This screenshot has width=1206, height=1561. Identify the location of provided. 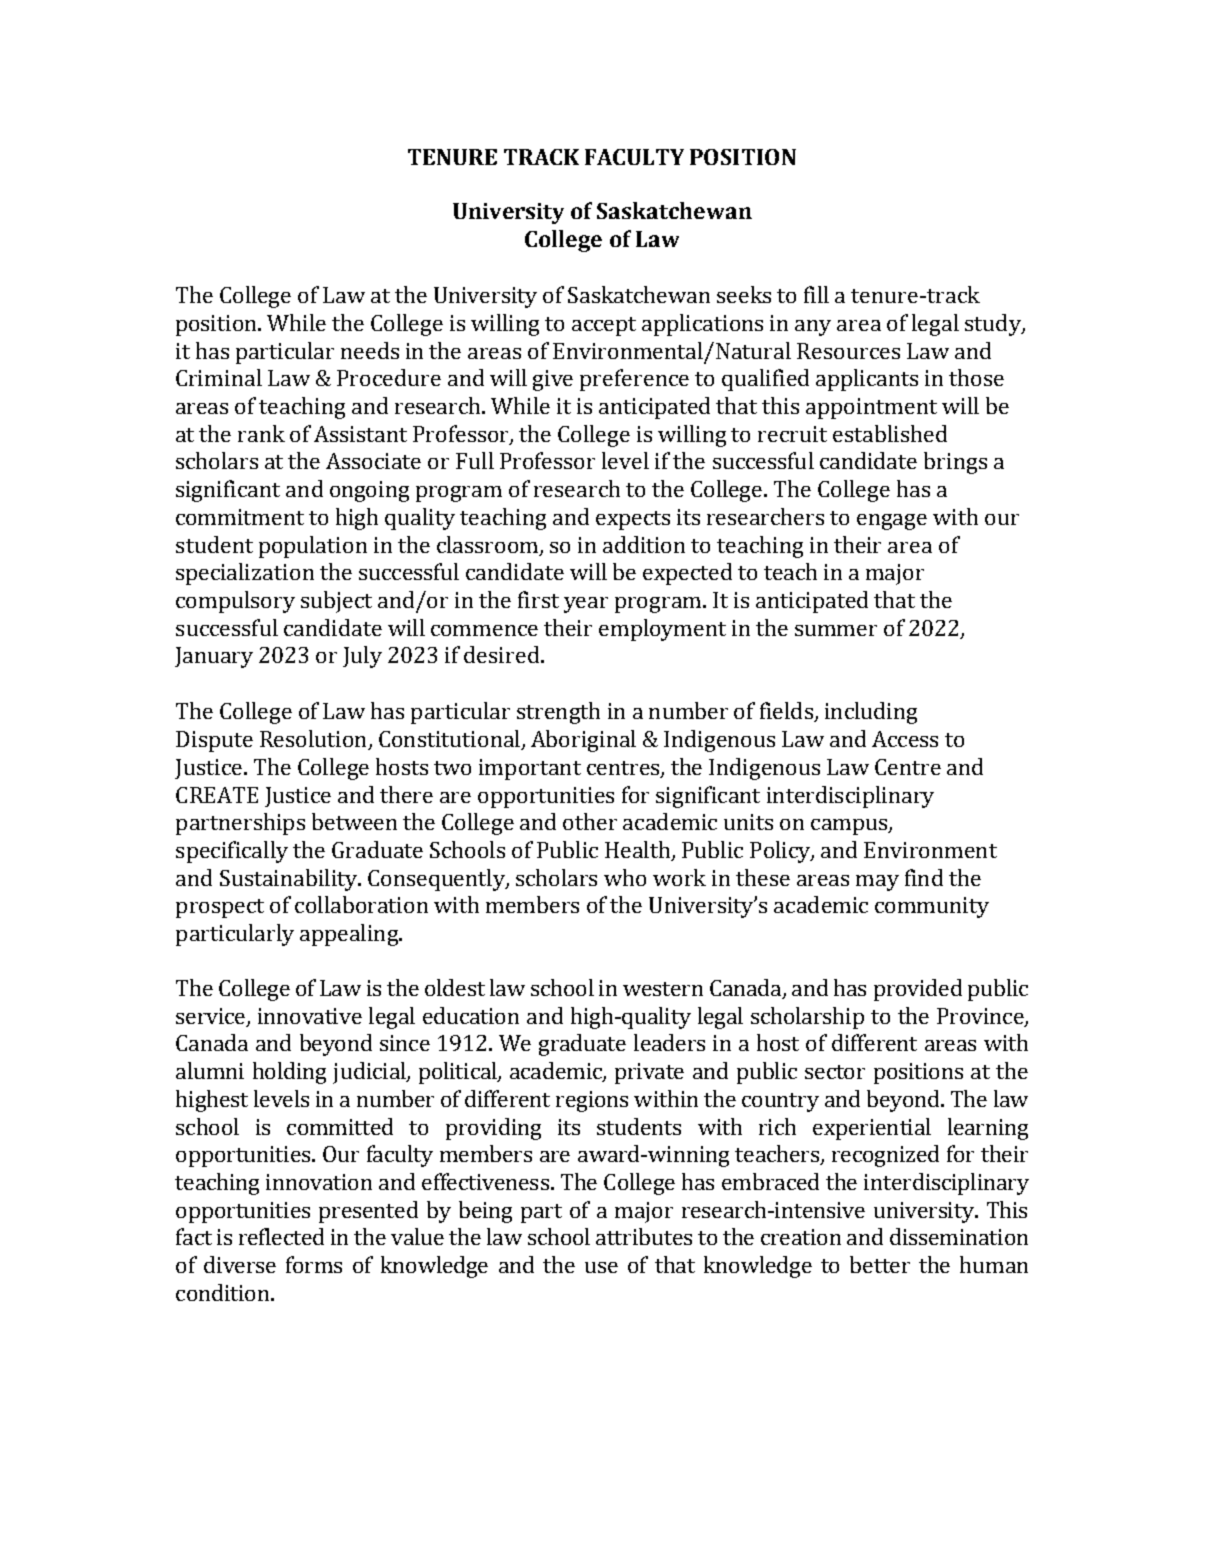
(918, 990).
